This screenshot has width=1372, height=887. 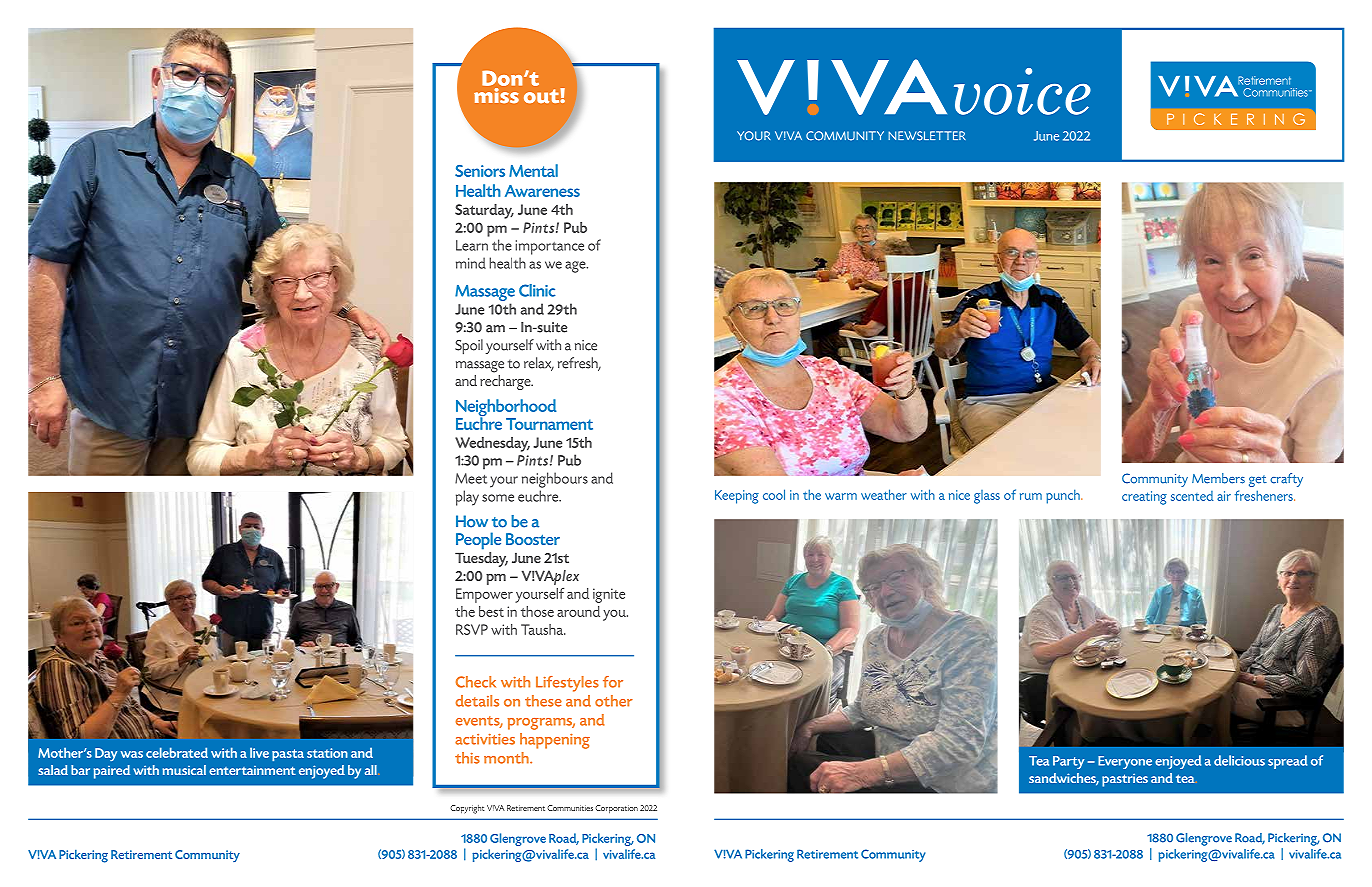 I want to click on NEWSLETTER, so click(x=927, y=136).
